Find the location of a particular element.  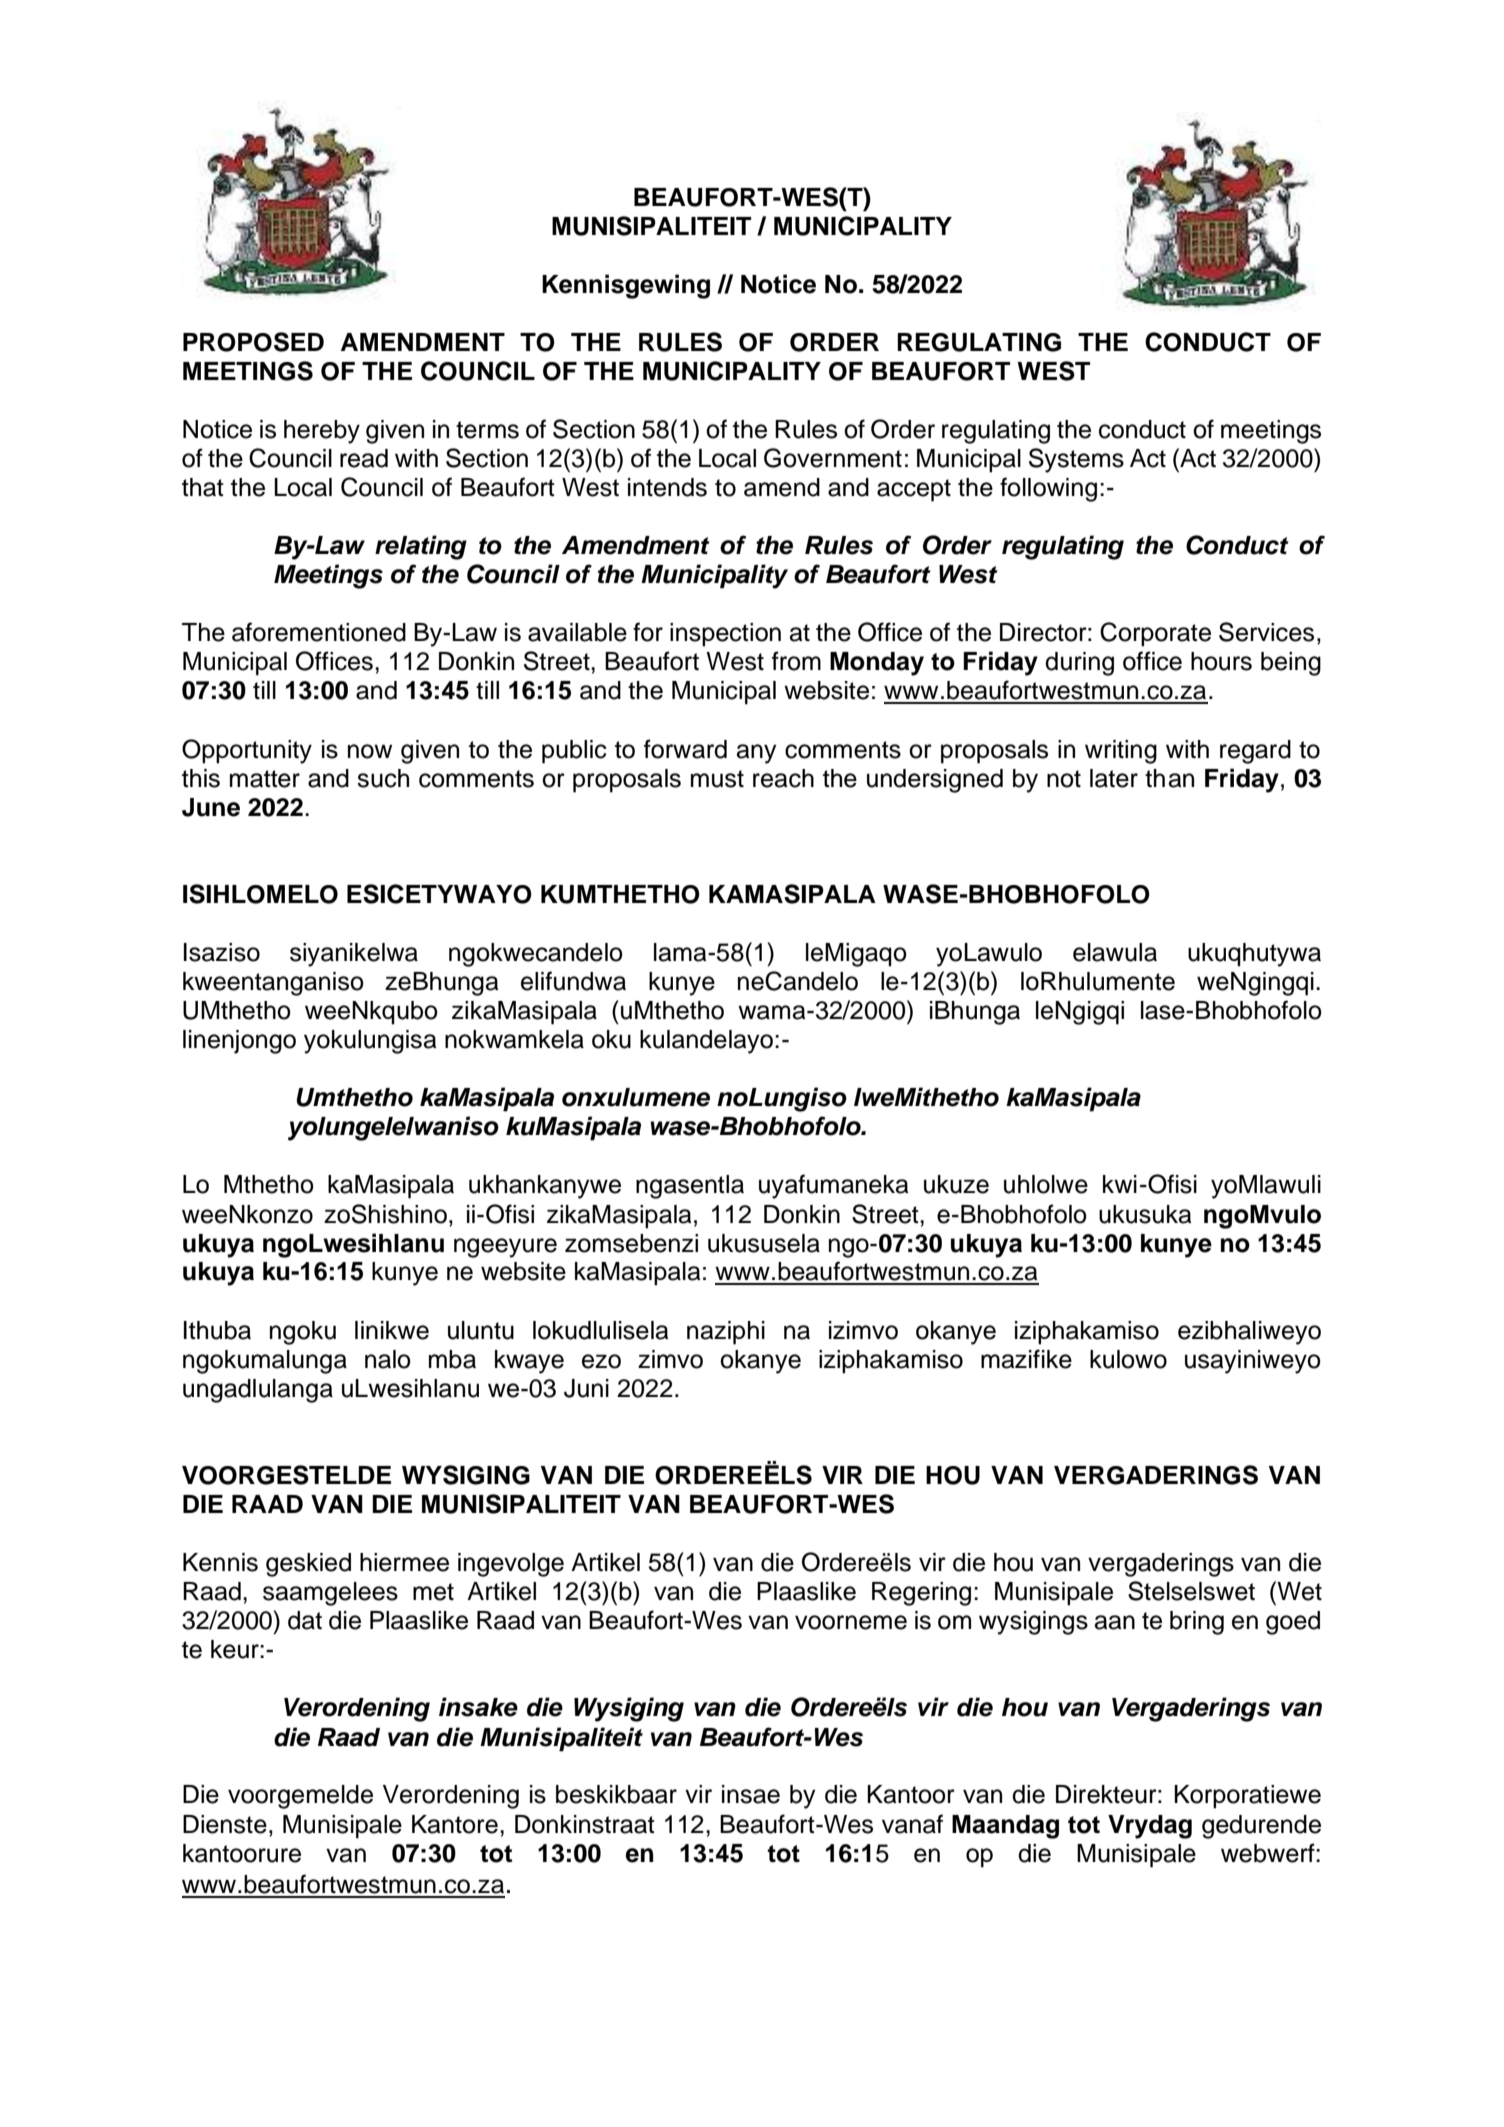

writing is located at coordinates (1121, 752).
